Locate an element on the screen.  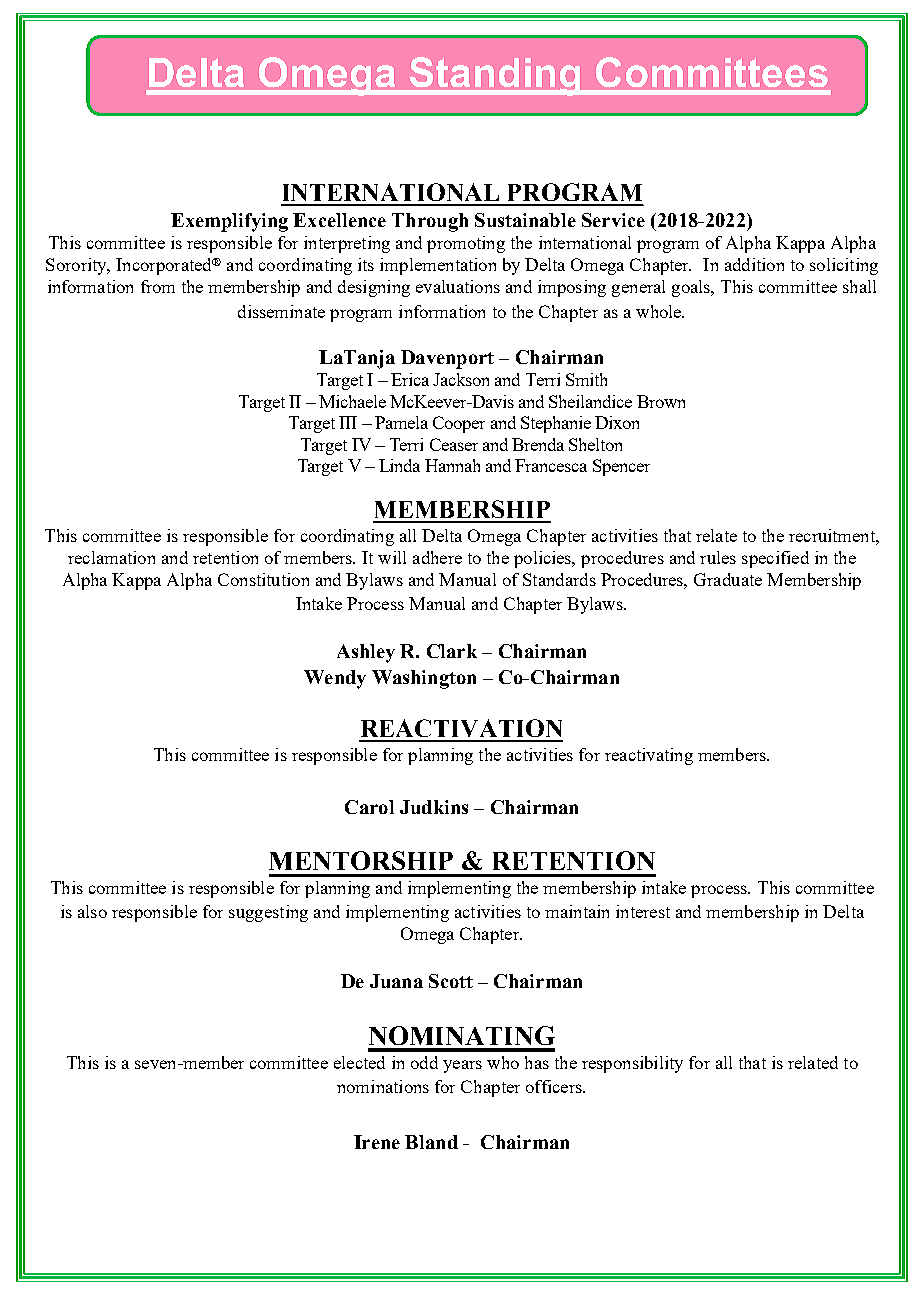
reclamation is located at coordinates (111, 557).
